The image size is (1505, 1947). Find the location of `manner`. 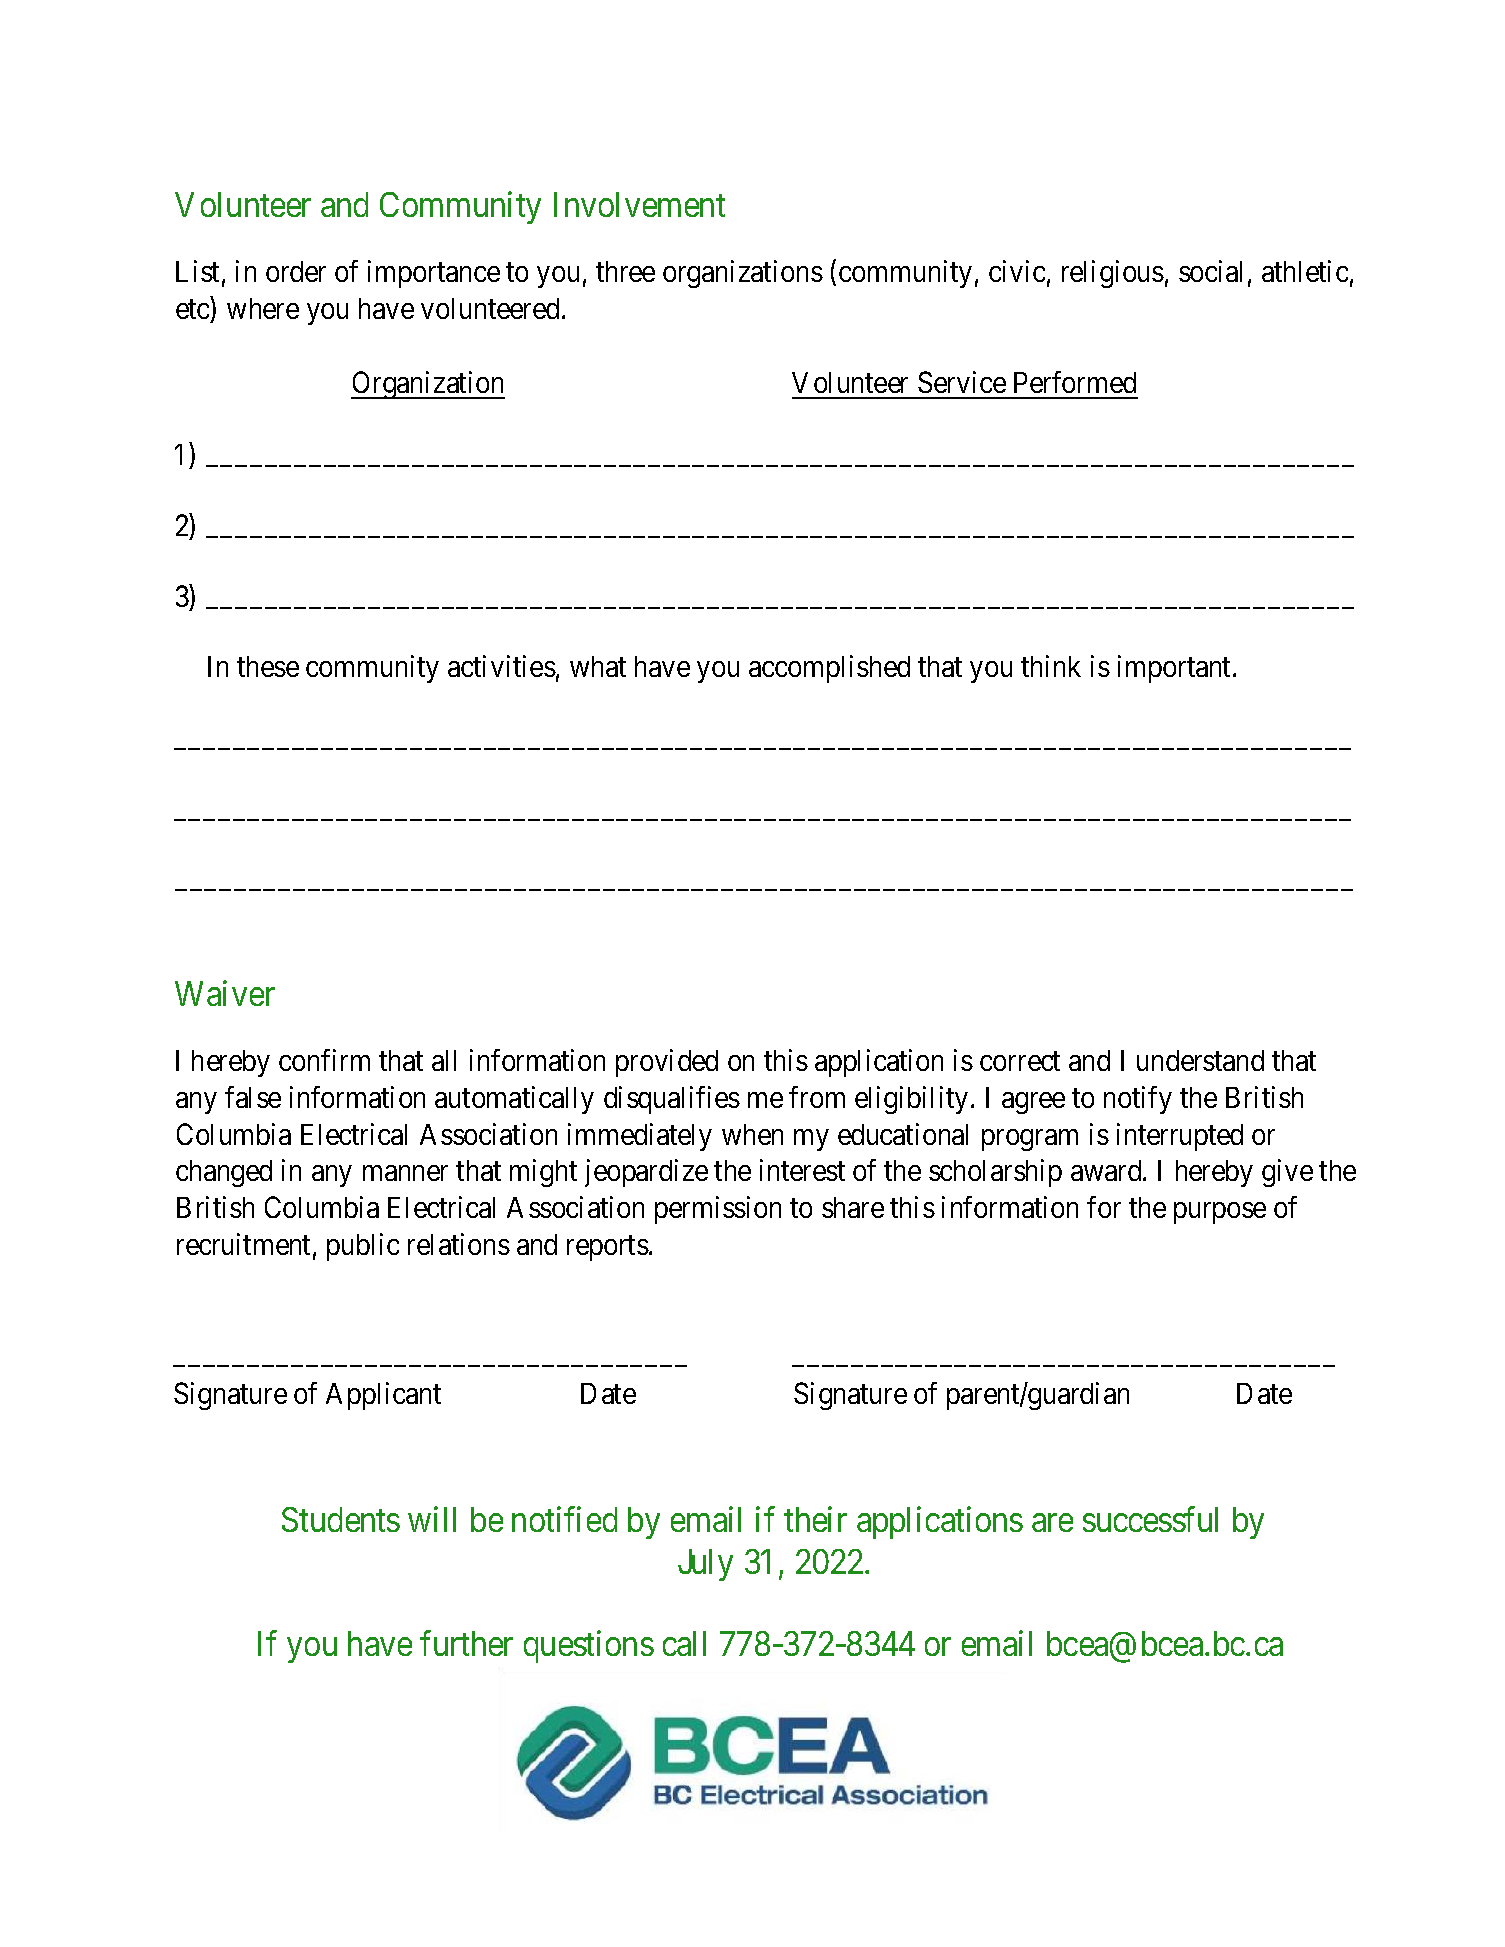

manner is located at coordinates (405, 1173).
